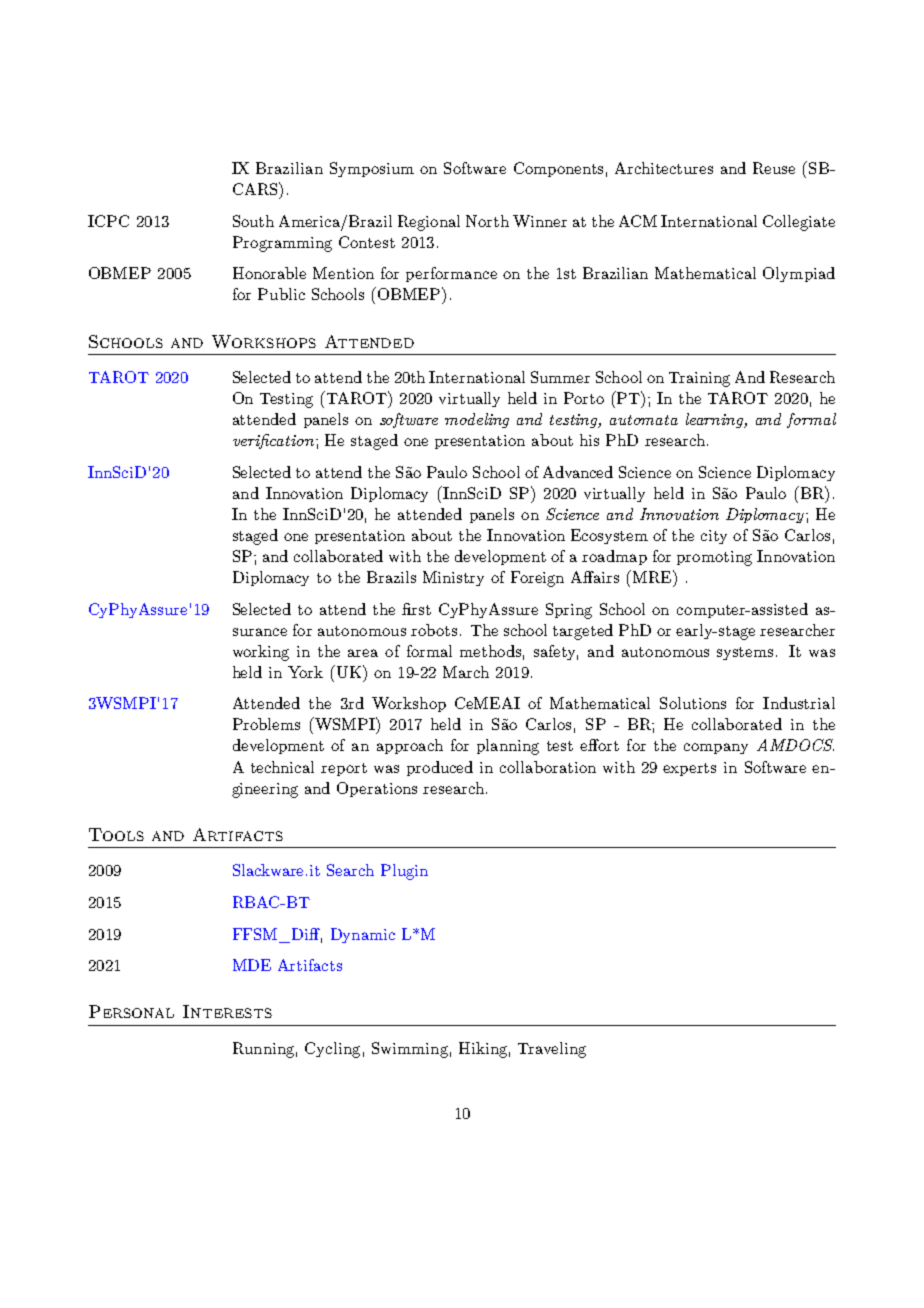  What do you see at coordinates (716, 420) in the document?
I see `learning` at bounding box center [716, 420].
